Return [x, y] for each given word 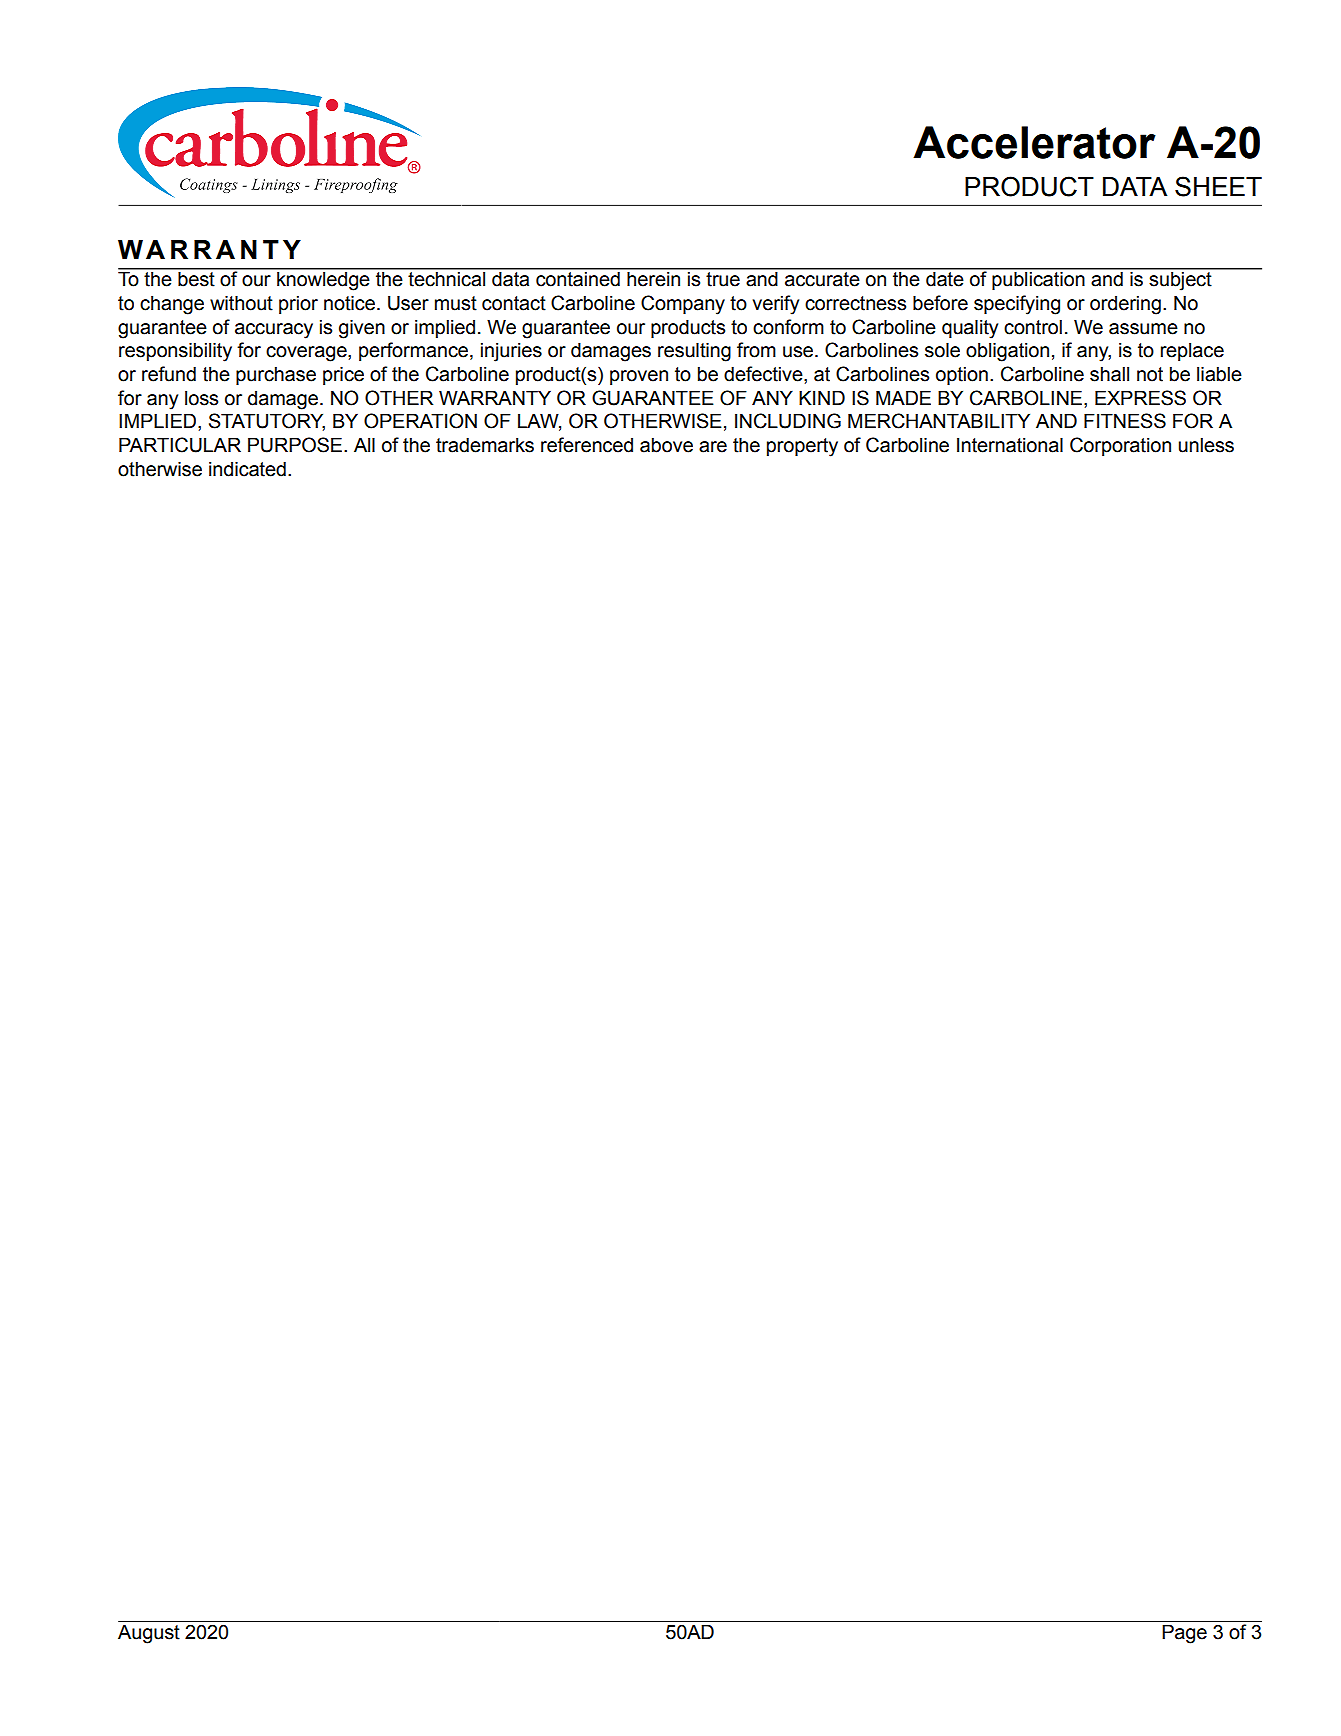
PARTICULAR [180, 445]
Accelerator [1034, 142]
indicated [247, 469]
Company [683, 305]
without [241, 303]
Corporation [1120, 446]
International [1010, 445]
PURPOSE [296, 445]
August [149, 1634]
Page [1184, 1634]
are [713, 447]
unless [1206, 445]
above [666, 445]
